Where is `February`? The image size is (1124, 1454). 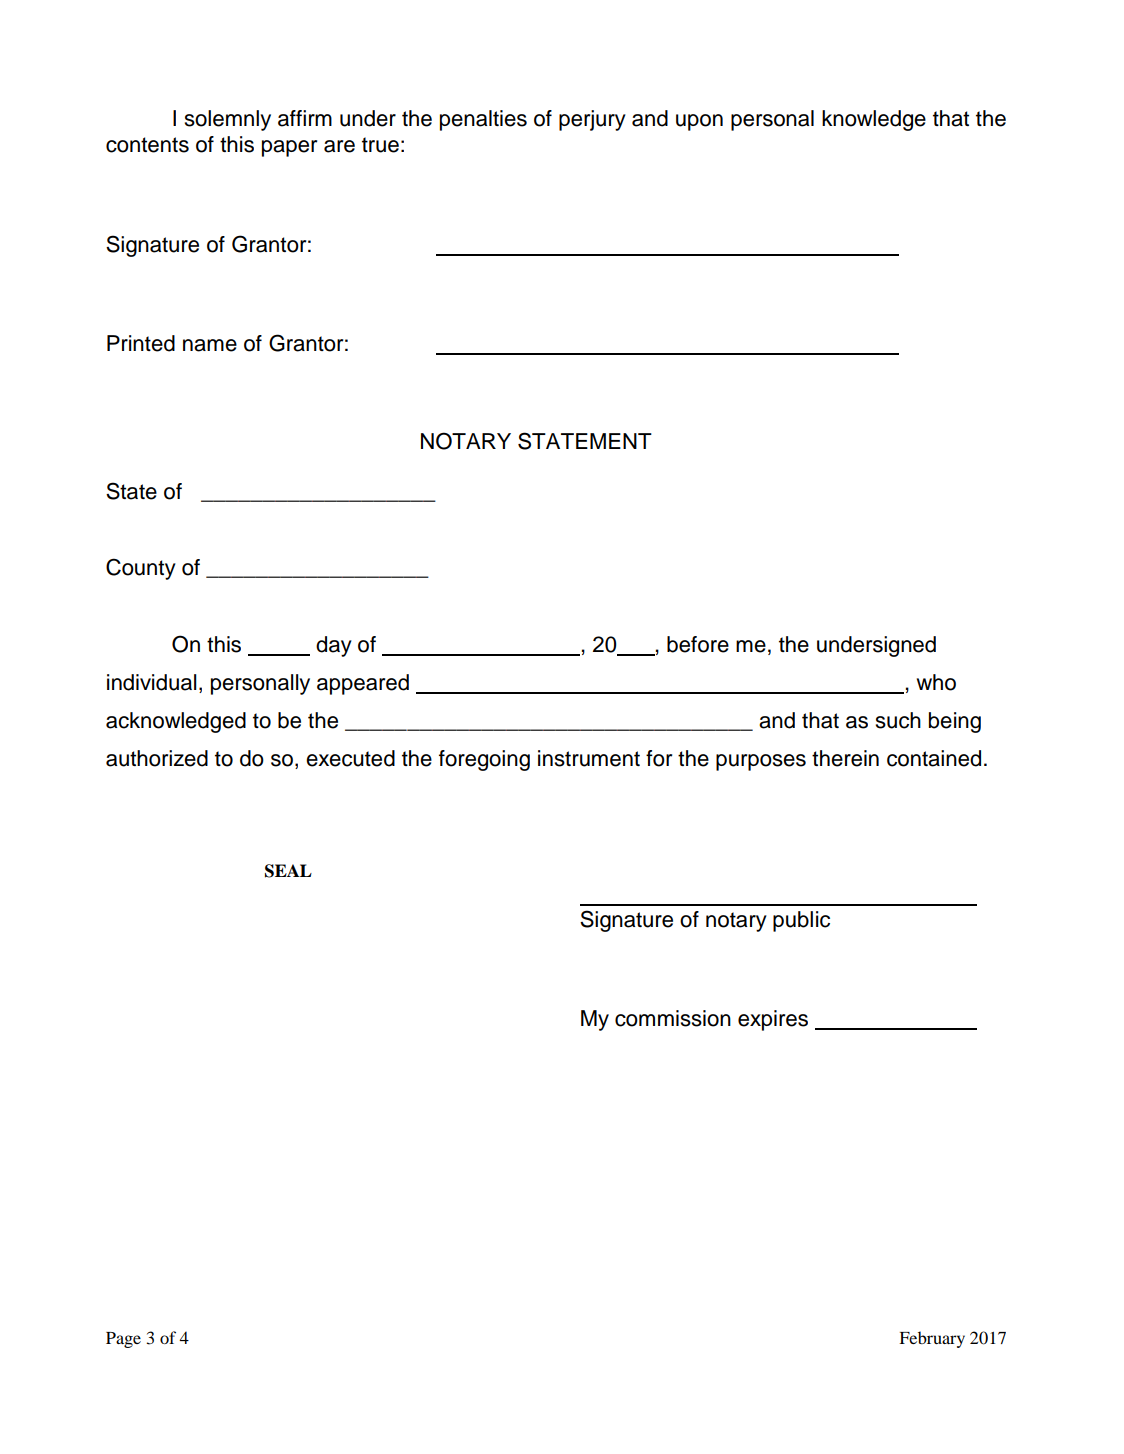
February is located at coordinates (932, 1339).
